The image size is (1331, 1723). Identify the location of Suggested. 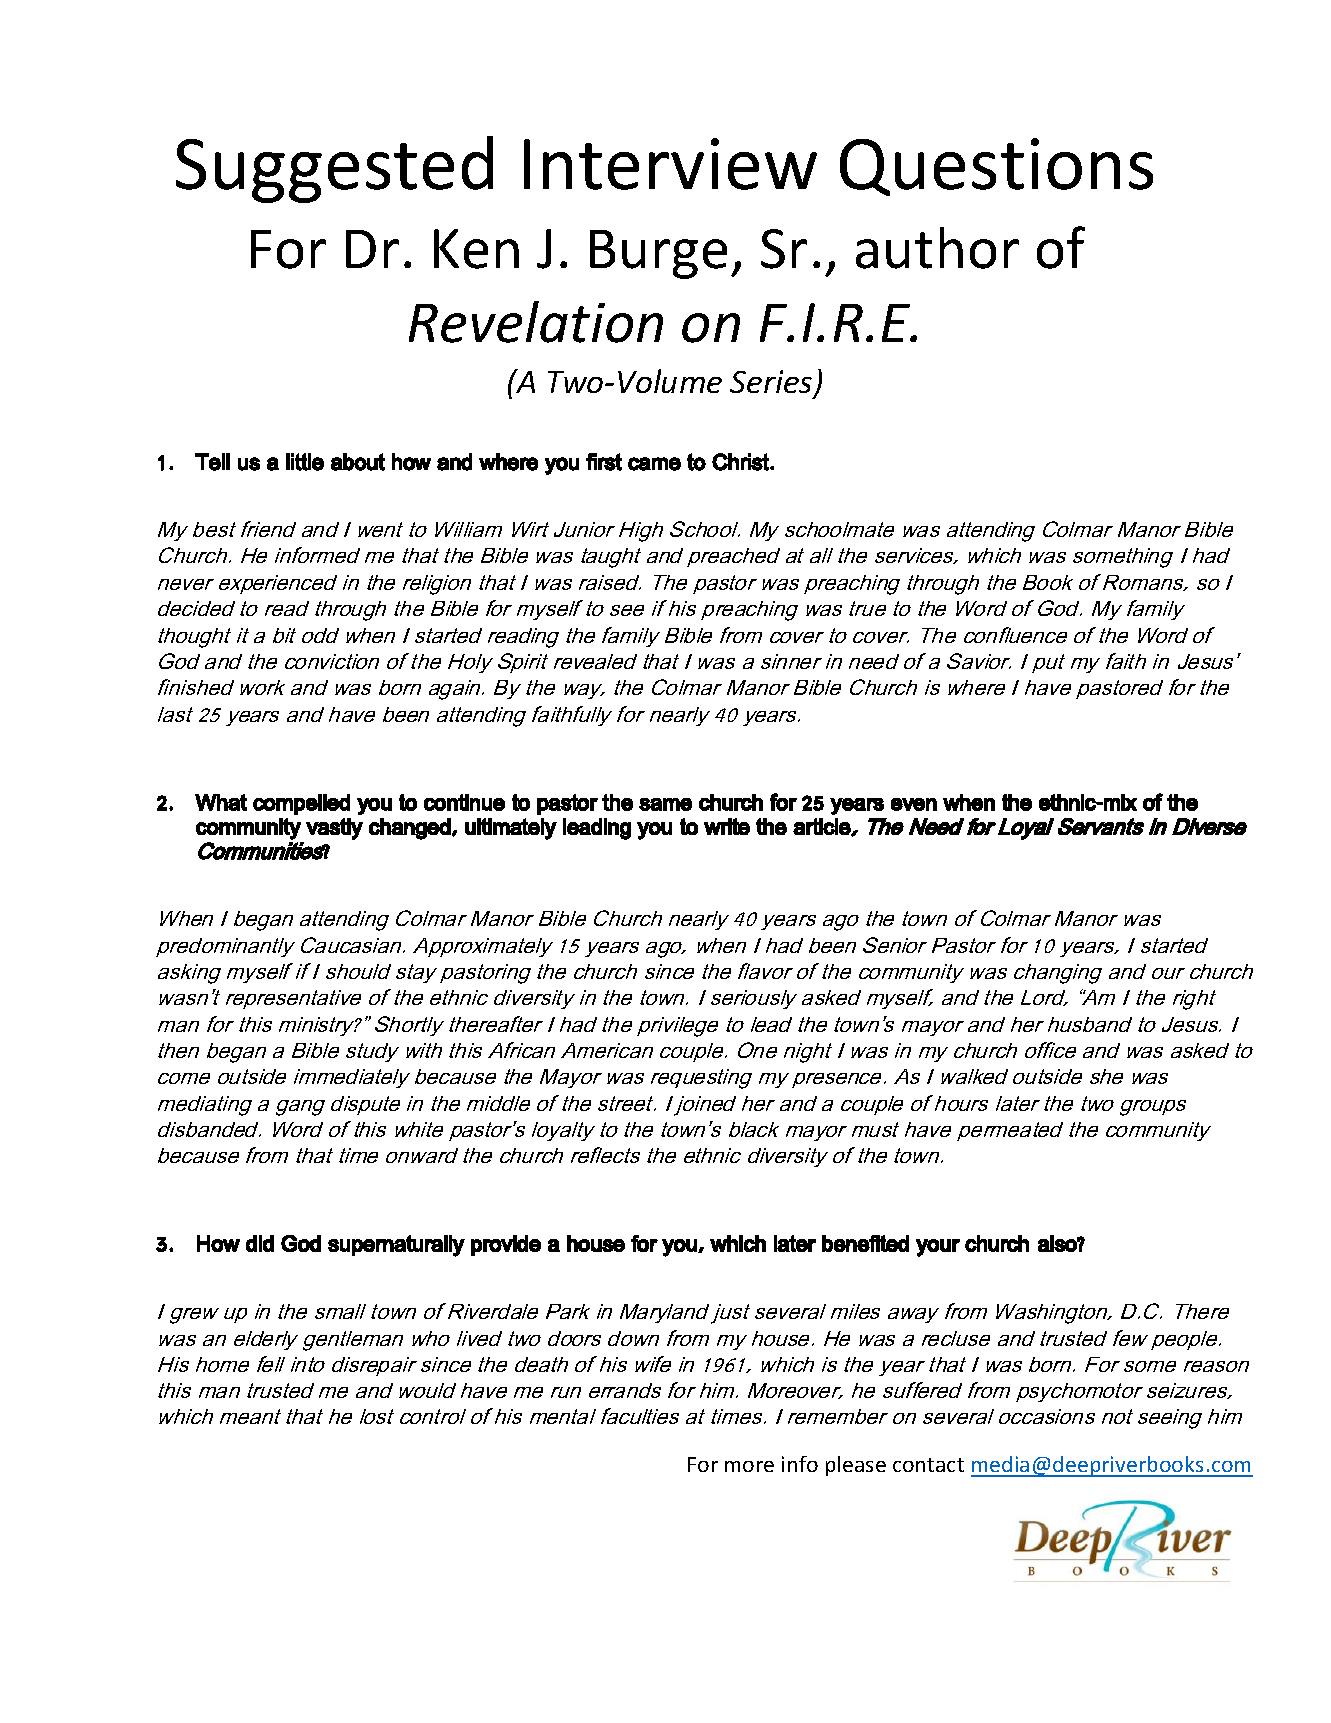
(334, 169).
